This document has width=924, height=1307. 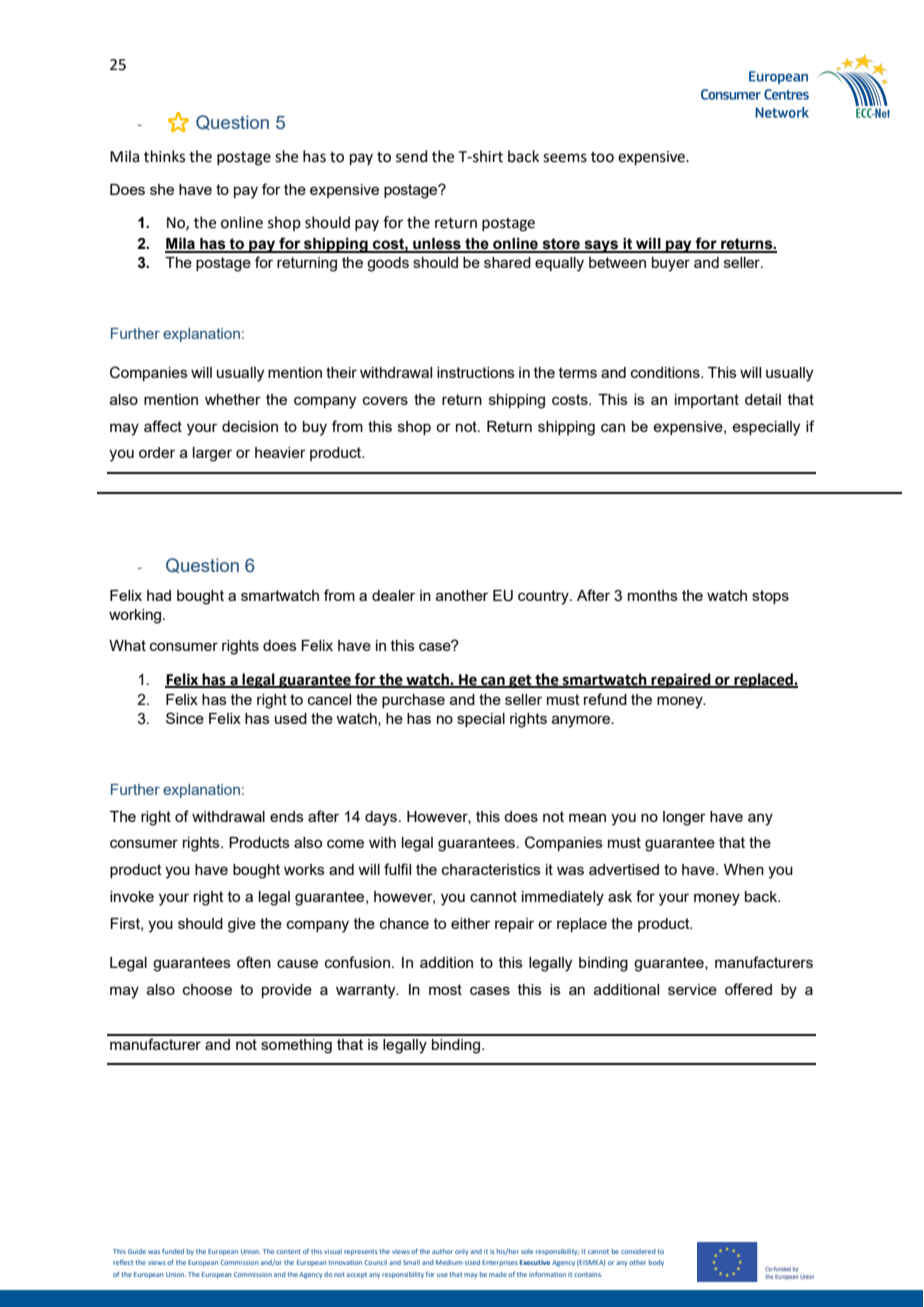 I want to click on thinks, so click(x=164, y=156).
